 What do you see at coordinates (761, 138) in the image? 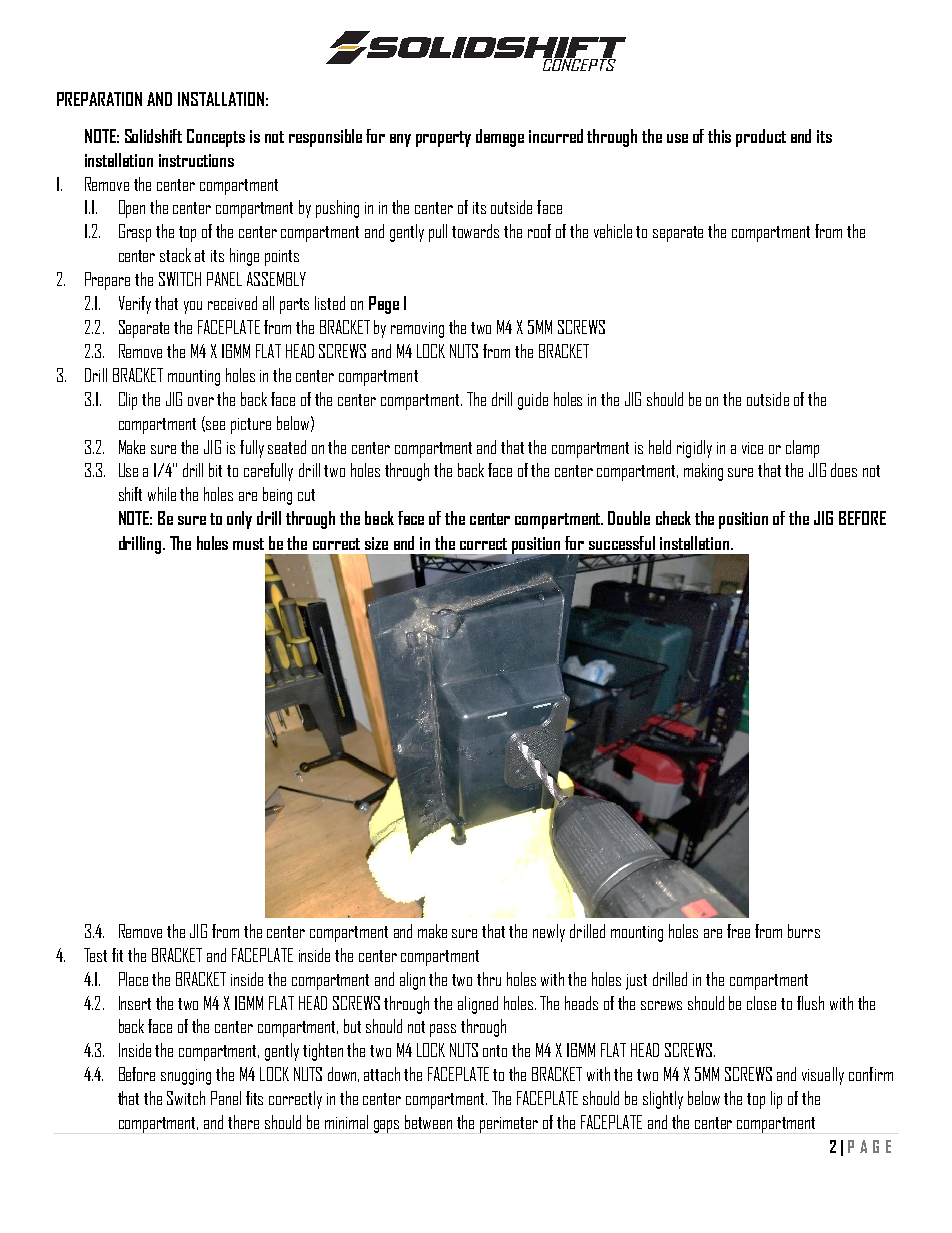
I see `product` at bounding box center [761, 138].
